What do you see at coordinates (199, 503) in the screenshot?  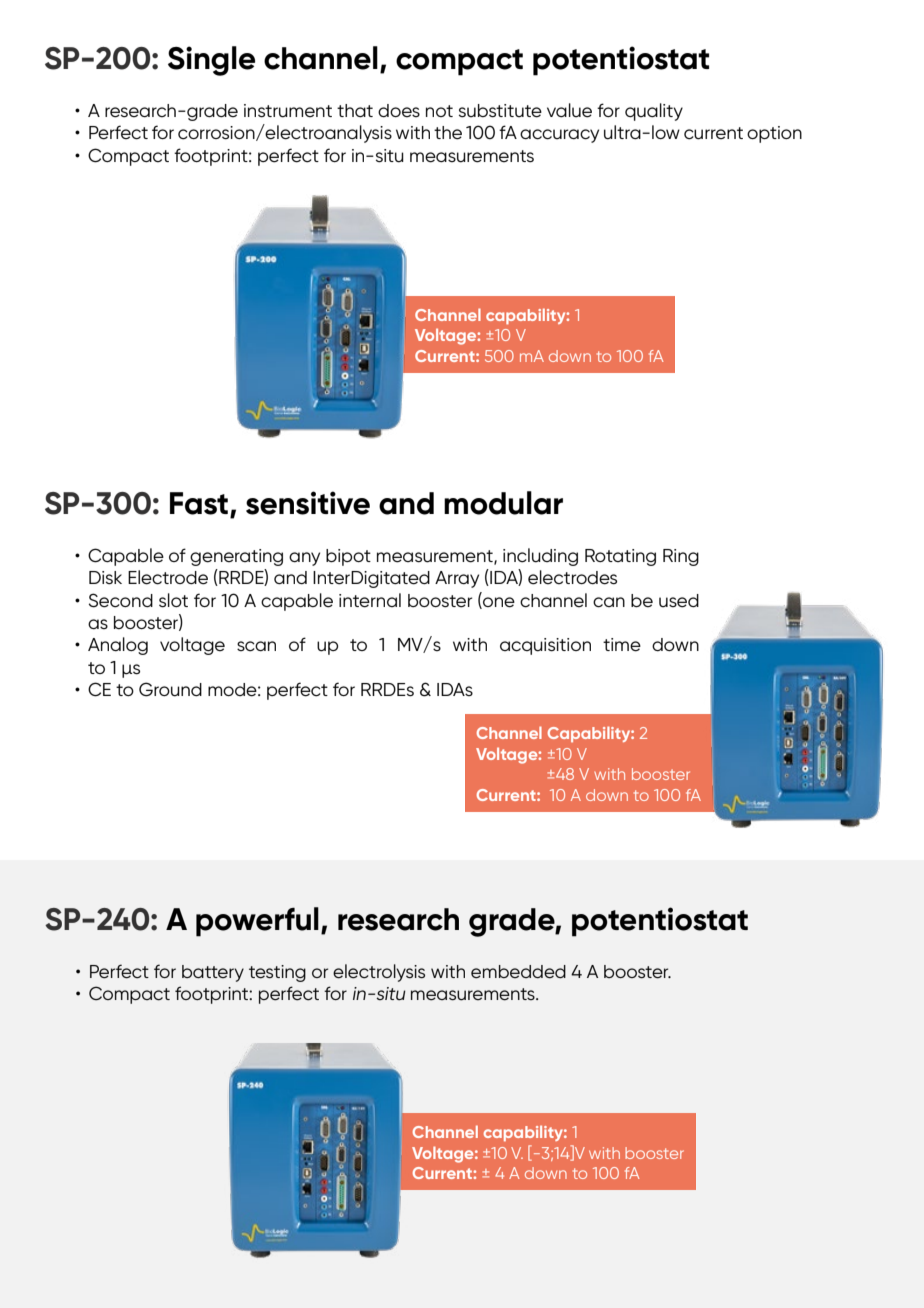 I see `Fast` at bounding box center [199, 503].
